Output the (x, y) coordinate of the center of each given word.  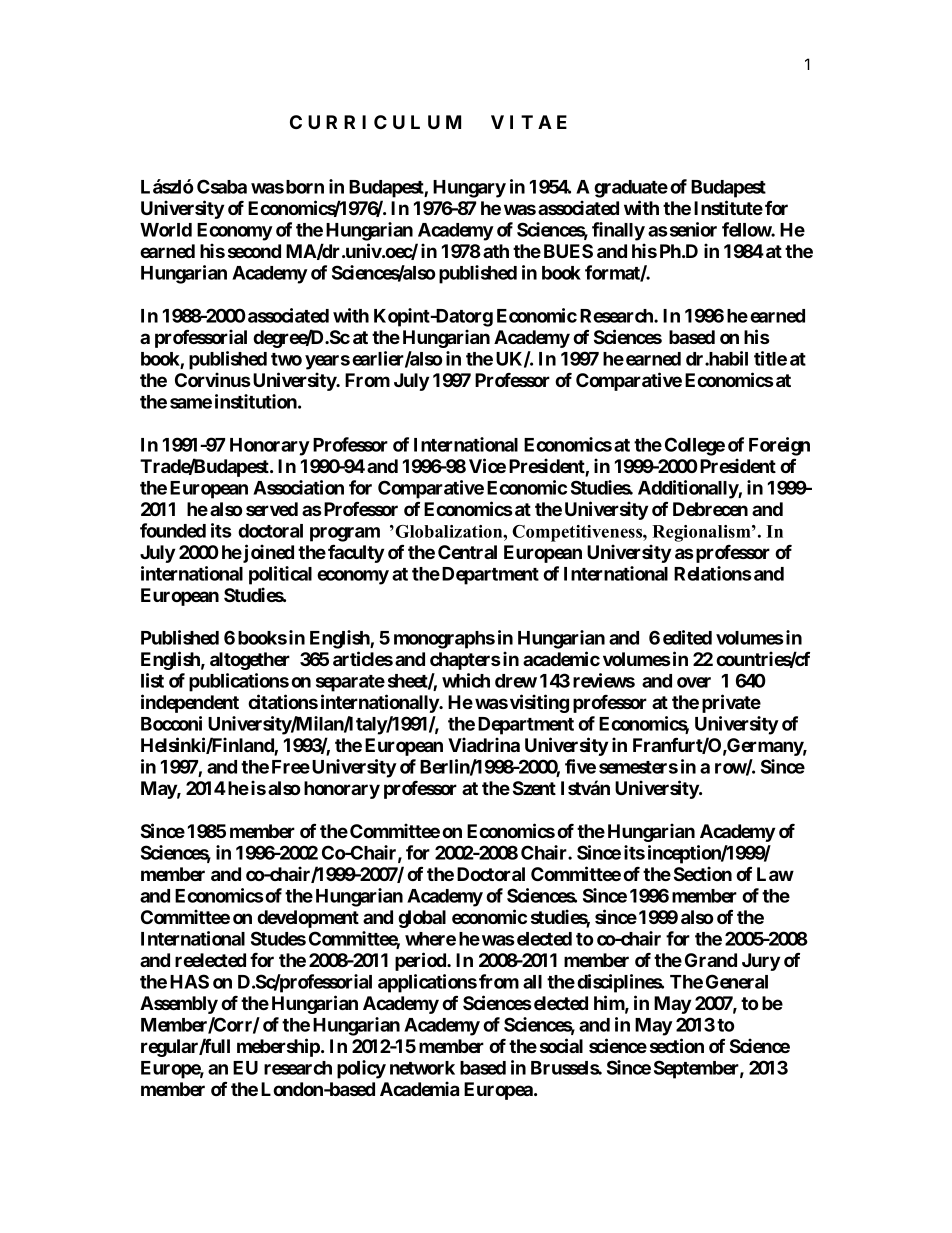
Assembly (179, 1005)
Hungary (469, 189)
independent (190, 703)
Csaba (222, 186)
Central (467, 552)
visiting (539, 703)
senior (692, 229)
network (422, 1068)
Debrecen (710, 509)
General (737, 981)
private (731, 703)
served (272, 509)
